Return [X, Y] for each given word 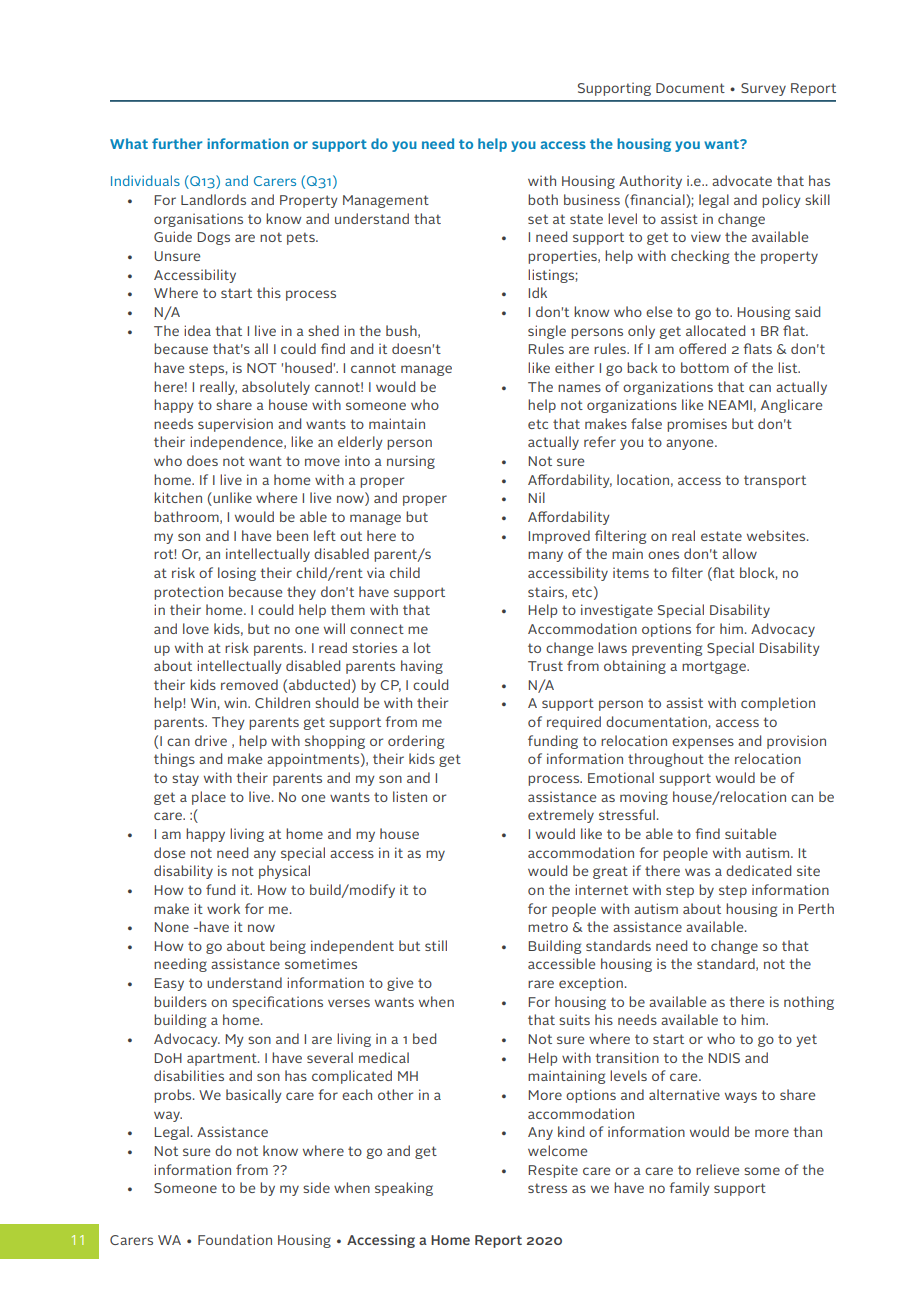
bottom [705, 367]
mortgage [715, 667]
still [436, 945]
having [422, 667]
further [177, 143]
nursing [411, 462]
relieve [717, 1169]
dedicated [758, 870]
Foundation [235, 1239]
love [196, 628]
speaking [404, 1189]
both [543, 199]
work [223, 908]
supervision [235, 425]
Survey [763, 89]
